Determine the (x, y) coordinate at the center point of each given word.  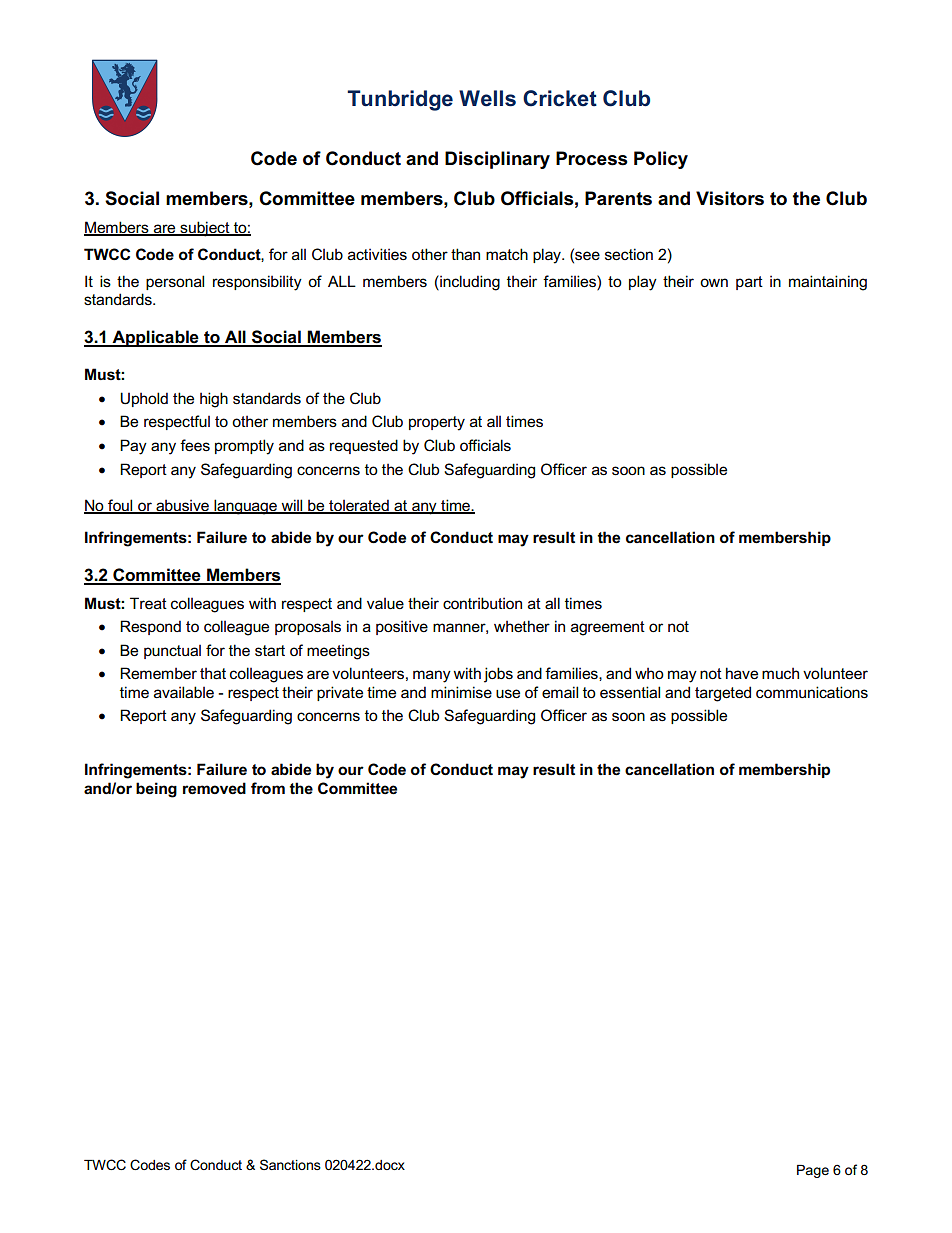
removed (214, 788)
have (742, 673)
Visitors (730, 198)
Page (813, 1171)
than (465, 254)
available (184, 692)
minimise (461, 692)
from (268, 788)
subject (205, 229)
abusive (182, 506)
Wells (487, 98)
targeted (723, 694)
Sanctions (290, 1164)
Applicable (155, 338)
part (749, 283)
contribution (482, 603)
